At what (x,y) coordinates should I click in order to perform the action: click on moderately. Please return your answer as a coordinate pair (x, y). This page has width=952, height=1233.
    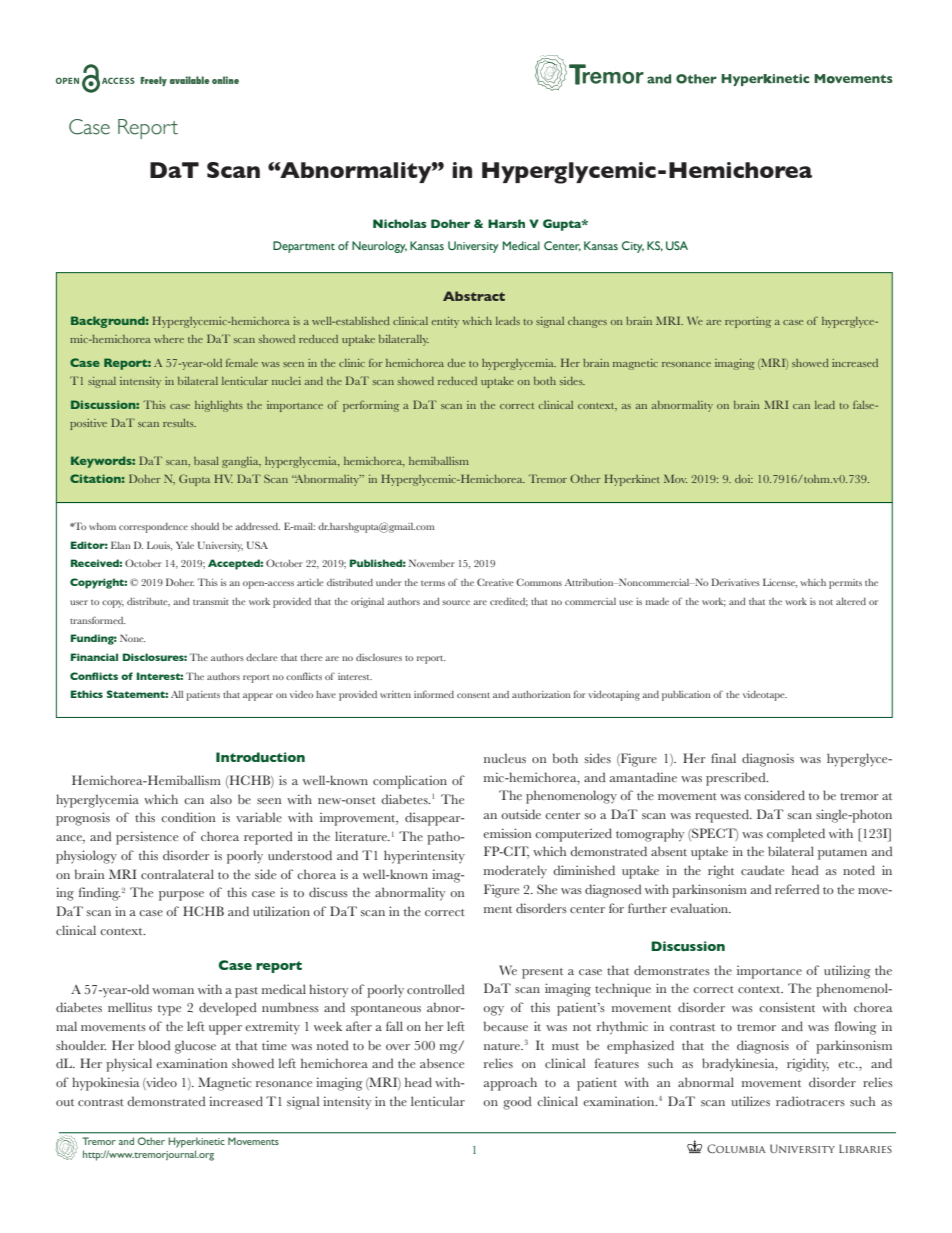
    Looking at the image, I should click on (515, 871).
